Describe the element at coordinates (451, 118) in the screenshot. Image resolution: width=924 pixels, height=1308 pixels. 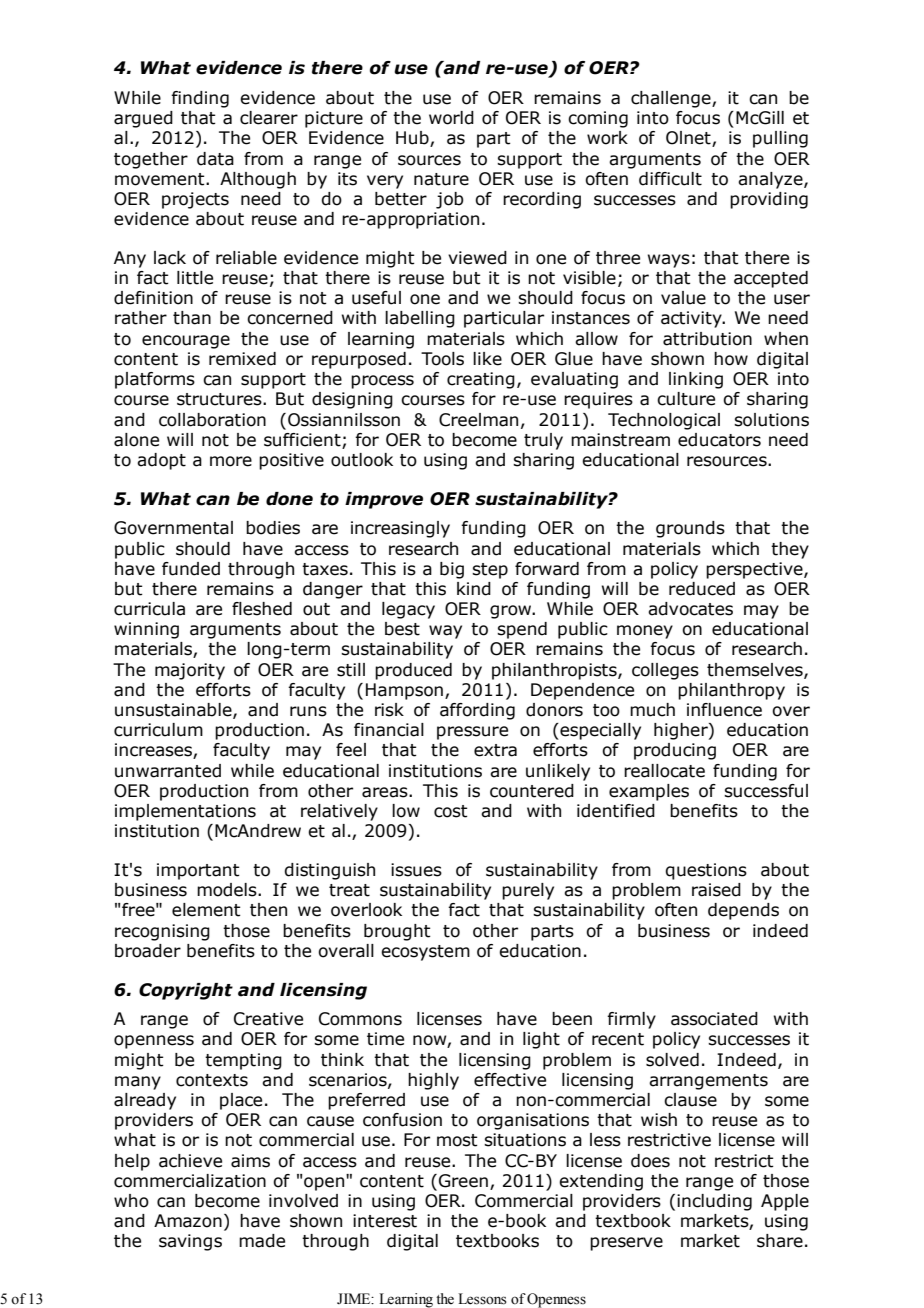
I see `world` at that location.
